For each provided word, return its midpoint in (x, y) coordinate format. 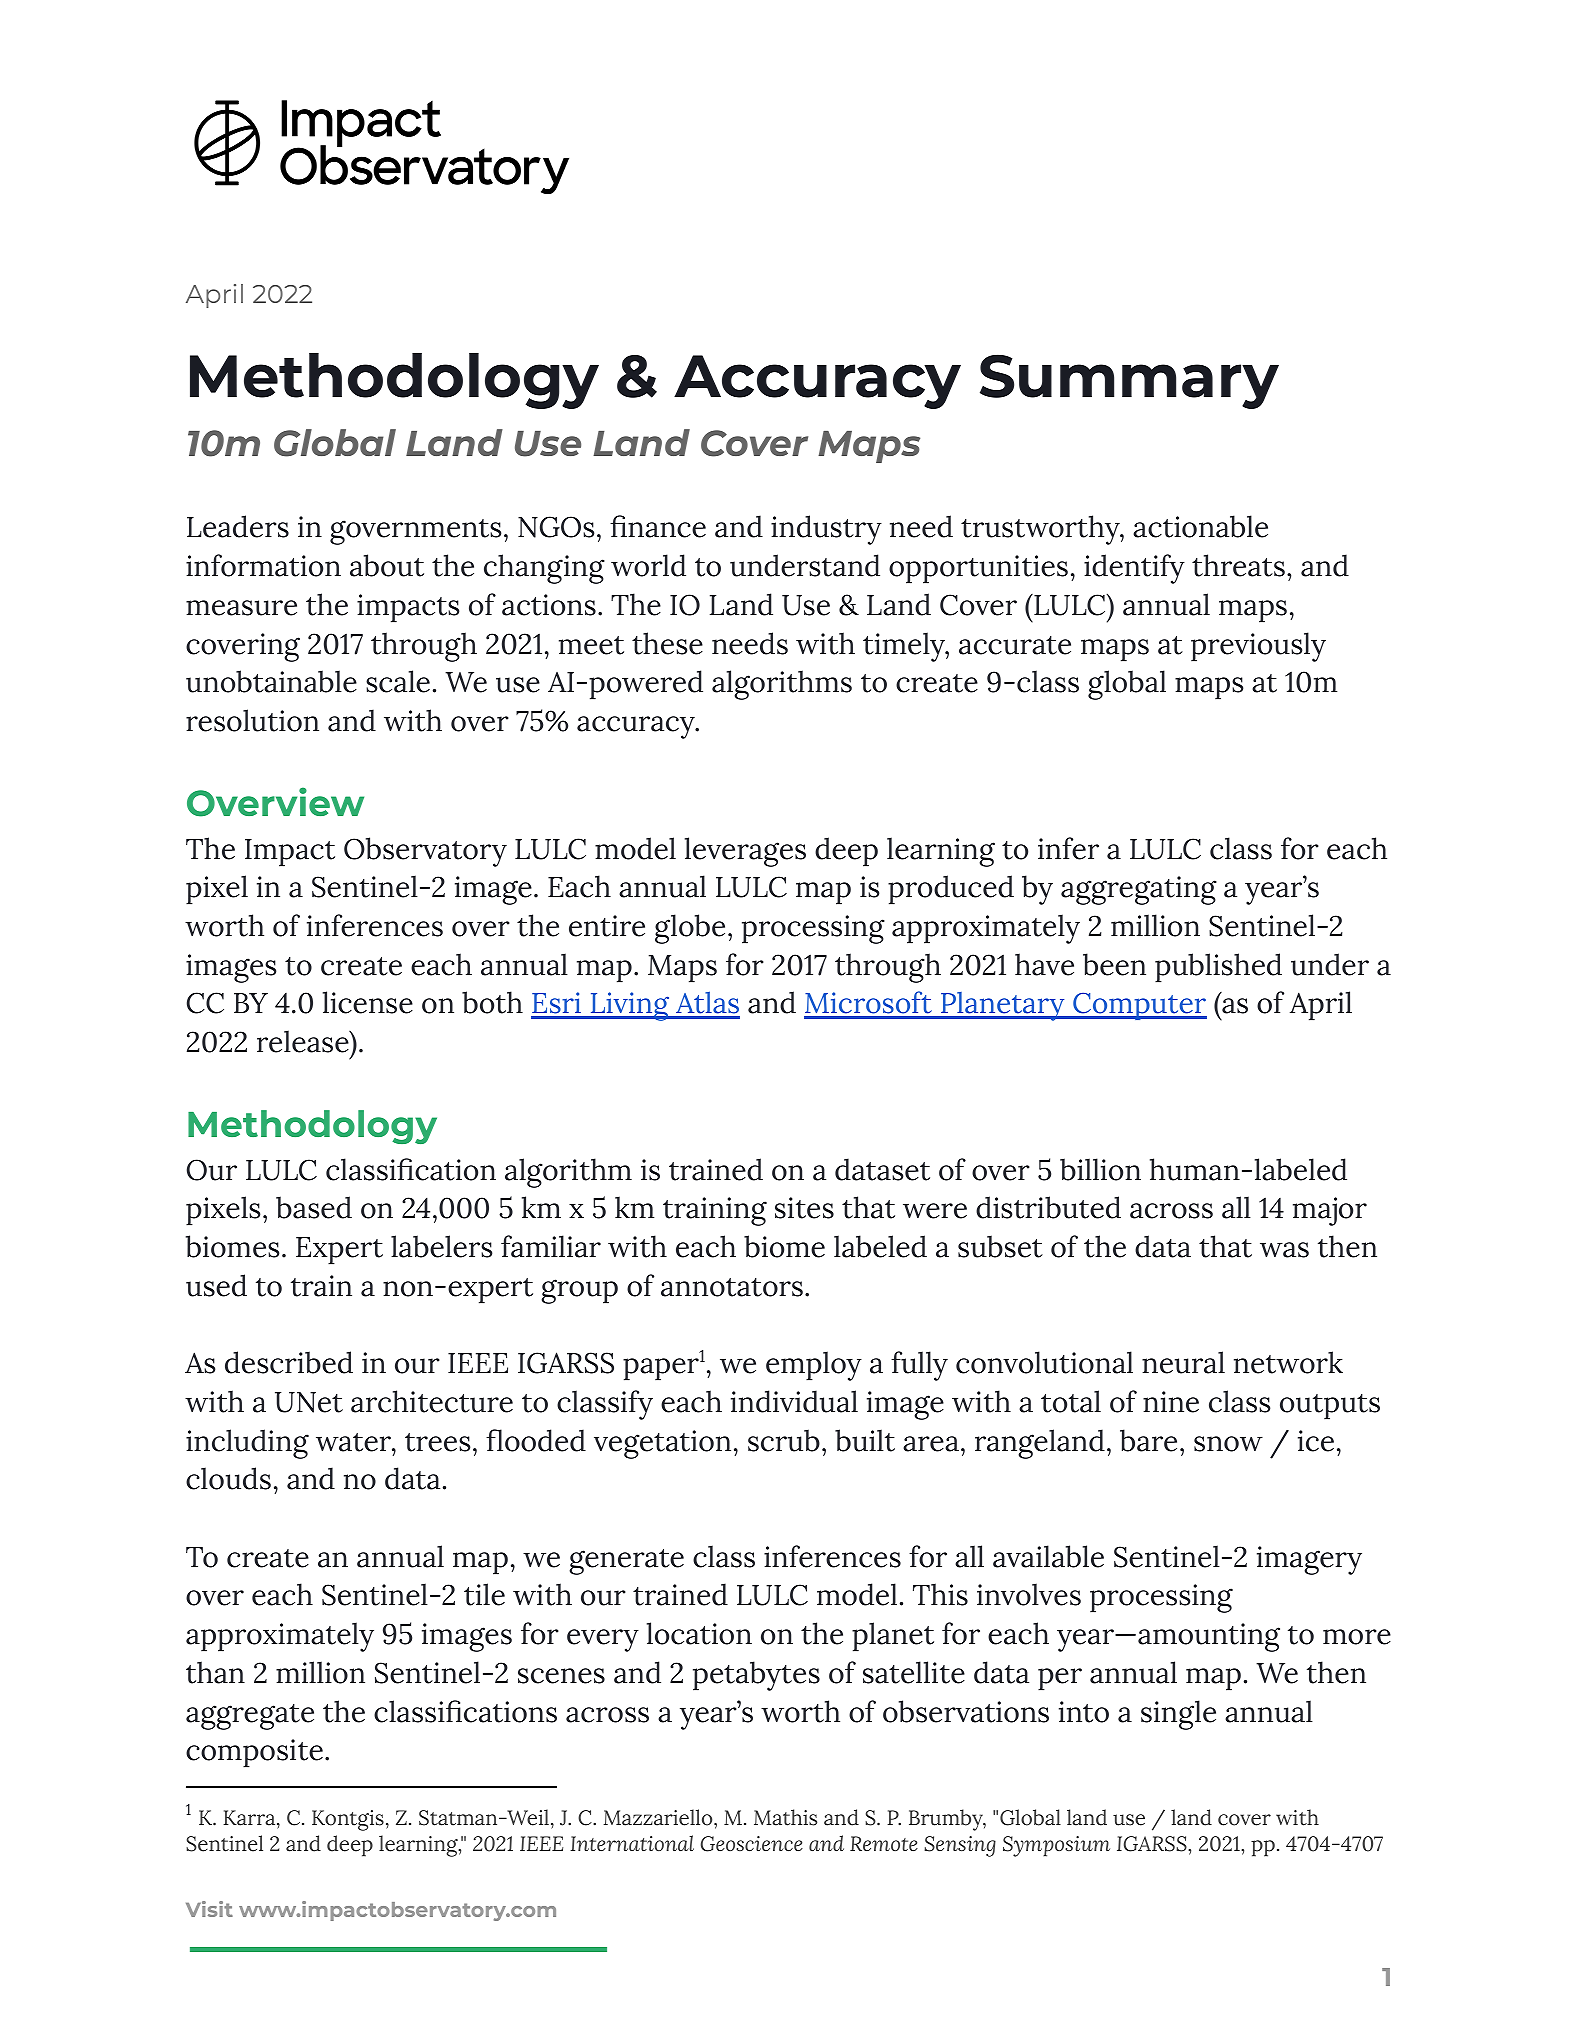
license (368, 1002)
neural (1183, 1362)
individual (794, 1401)
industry (826, 530)
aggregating (1139, 890)
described (289, 1362)
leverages (745, 852)
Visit (209, 1909)
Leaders (238, 526)
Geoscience (752, 1844)
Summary (1129, 381)
